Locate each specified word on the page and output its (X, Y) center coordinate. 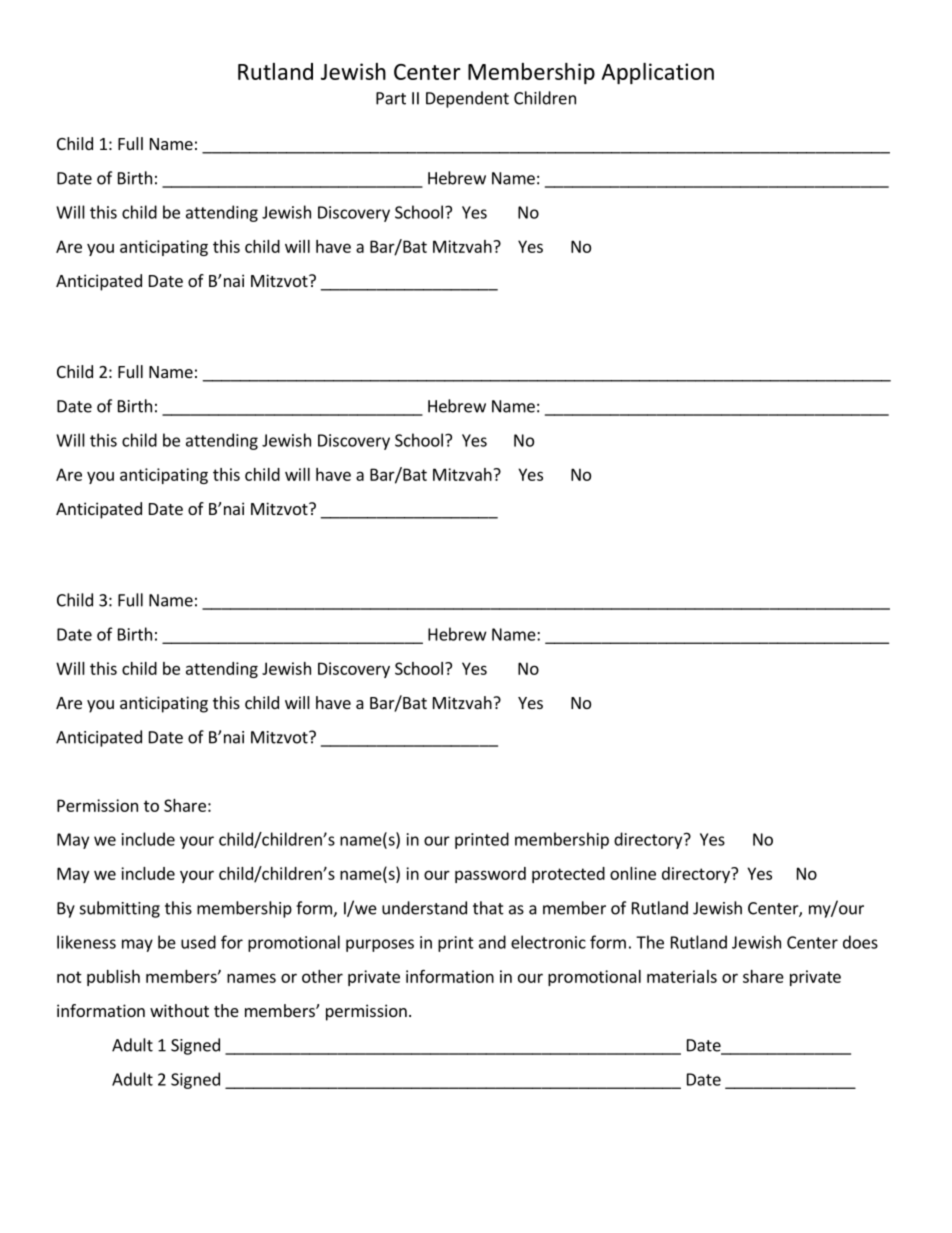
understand (424, 908)
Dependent (467, 99)
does (860, 942)
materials (682, 976)
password (490, 875)
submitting (120, 909)
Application (657, 73)
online (633, 873)
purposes (380, 945)
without (179, 1010)
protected (568, 875)
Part (391, 98)
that (488, 908)
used (198, 942)
